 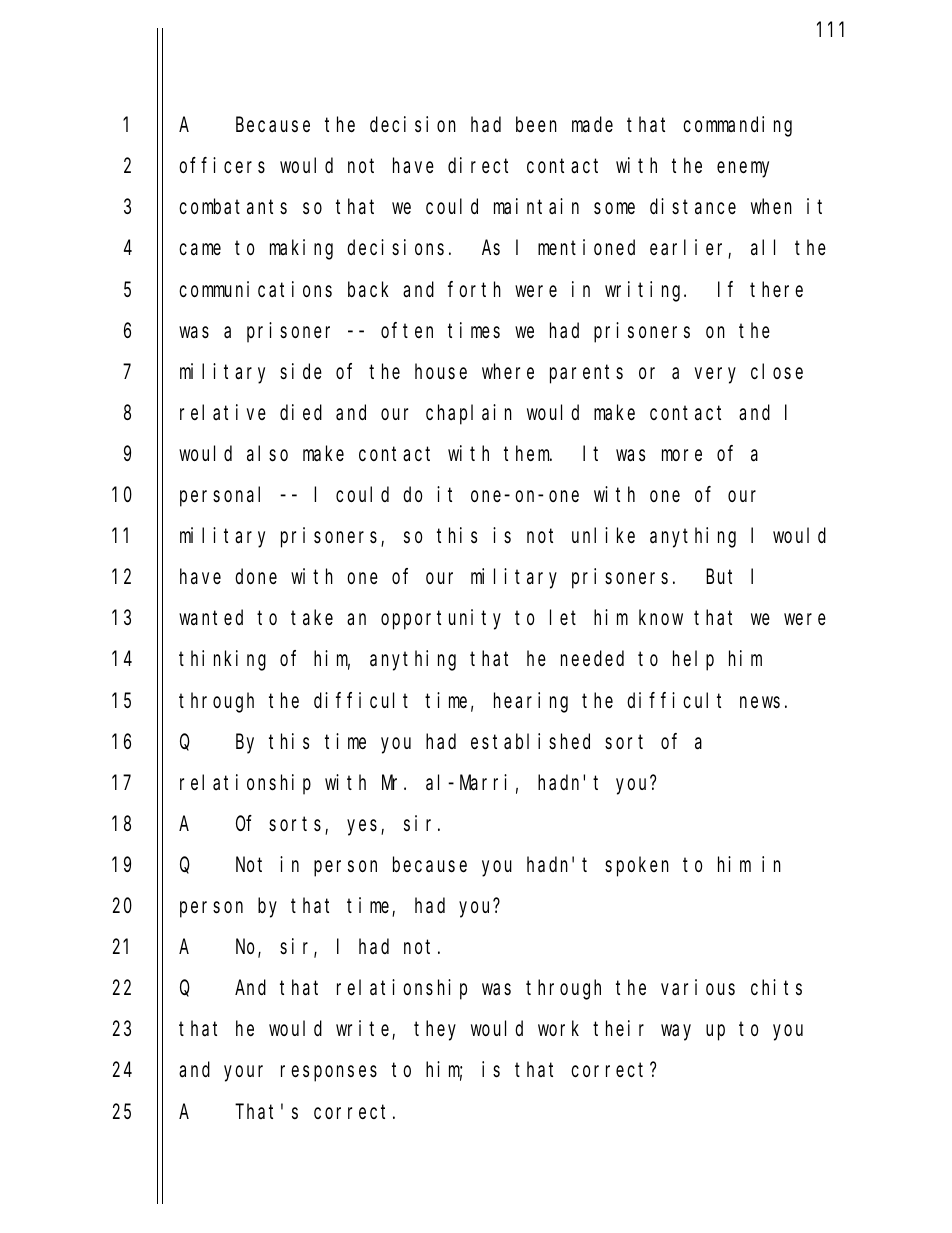 What do you see at coordinates (256, 576) in the screenshot?
I see `done` at bounding box center [256, 576].
